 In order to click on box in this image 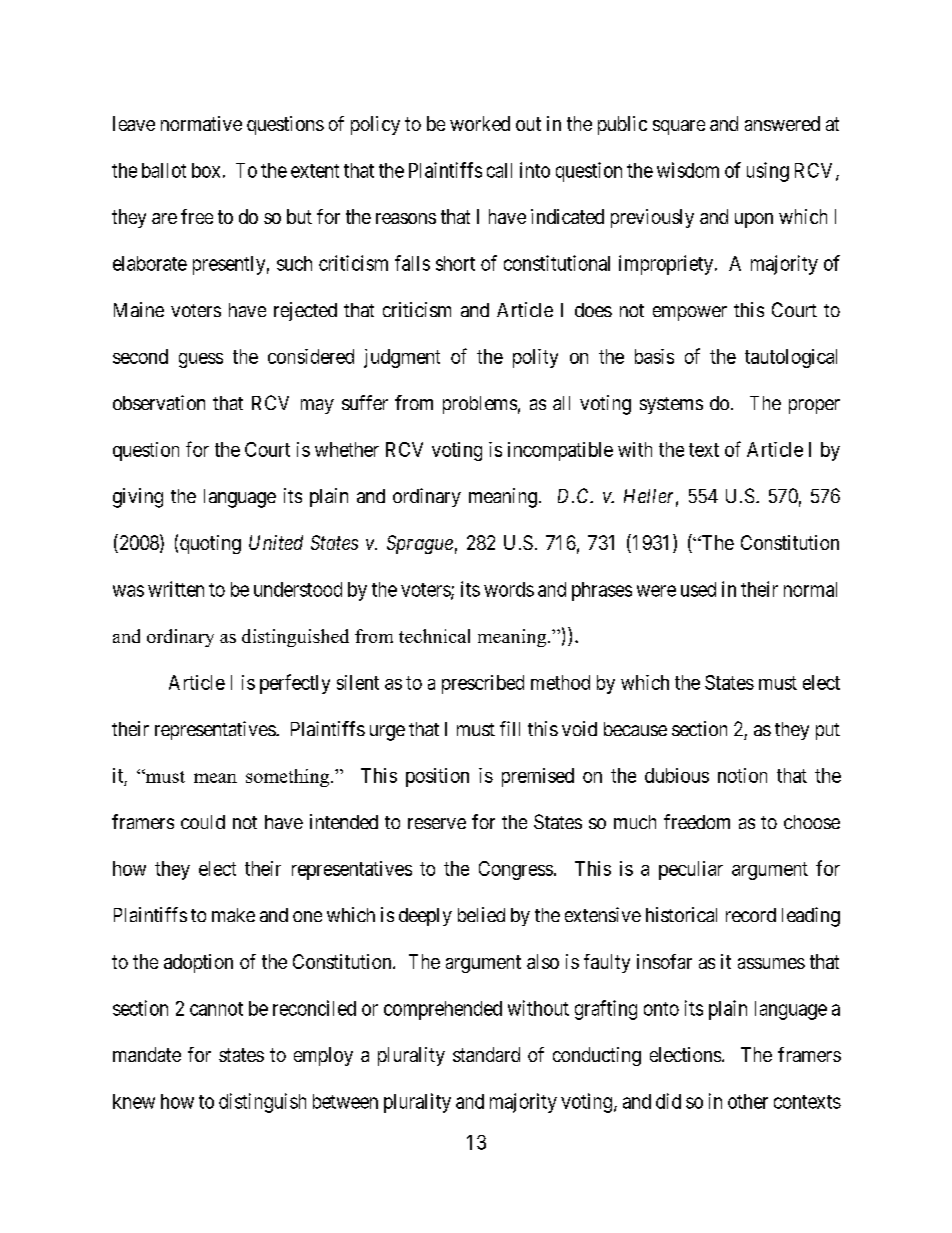, I will do `click(206, 170)`.
